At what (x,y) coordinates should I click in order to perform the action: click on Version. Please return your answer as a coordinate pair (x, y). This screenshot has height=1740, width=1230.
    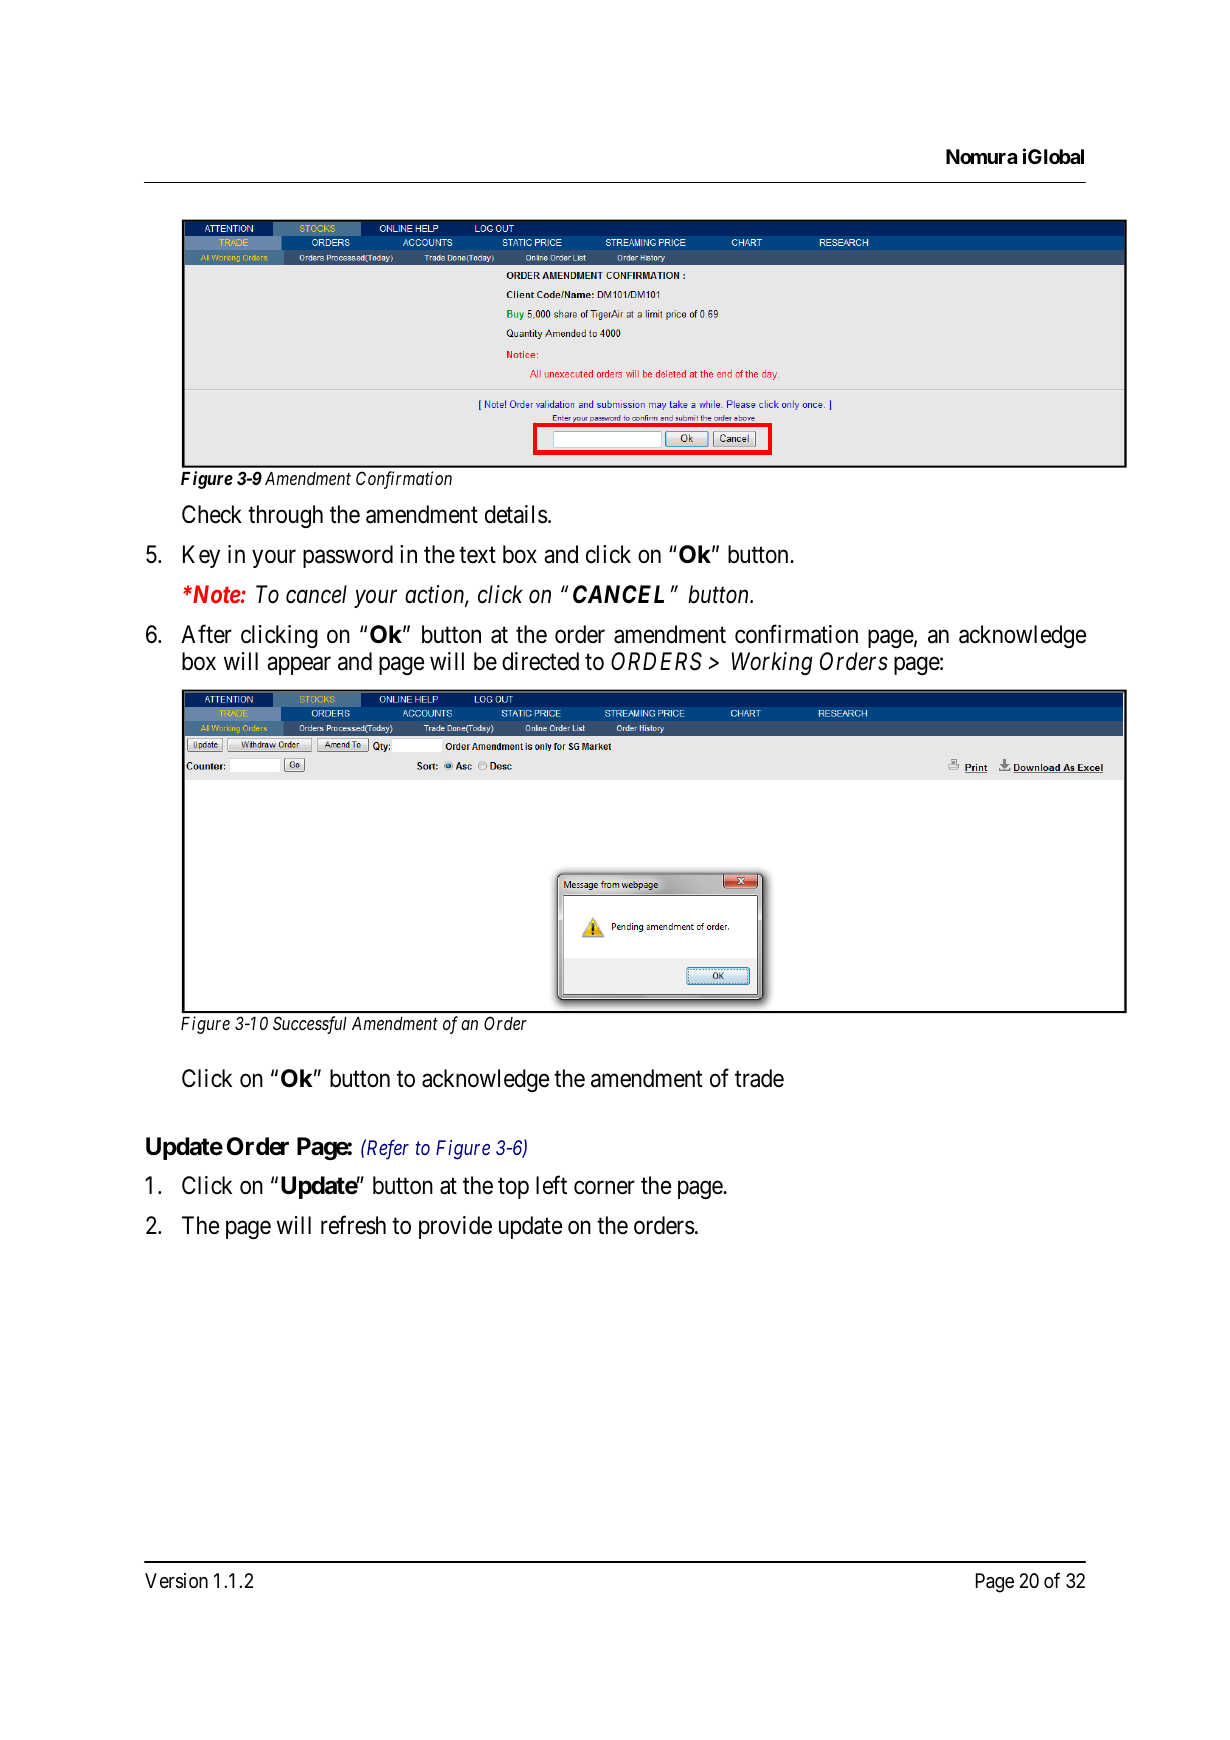
    Looking at the image, I should click on (176, 1581).
